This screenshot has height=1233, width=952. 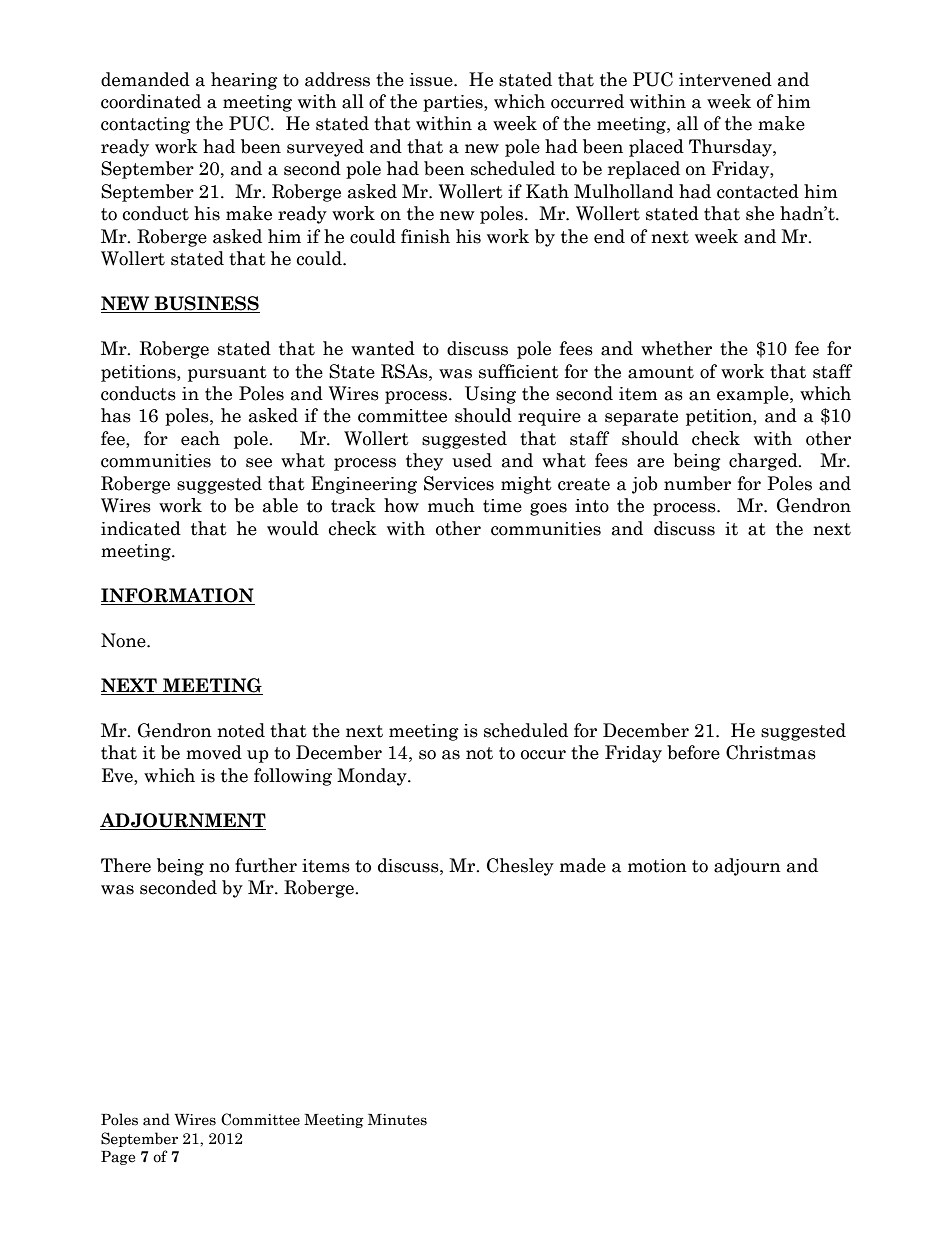 What do you see at coordinates (451, 505) in the screenshot?
I see `much` at bounding box center [451, 505].
